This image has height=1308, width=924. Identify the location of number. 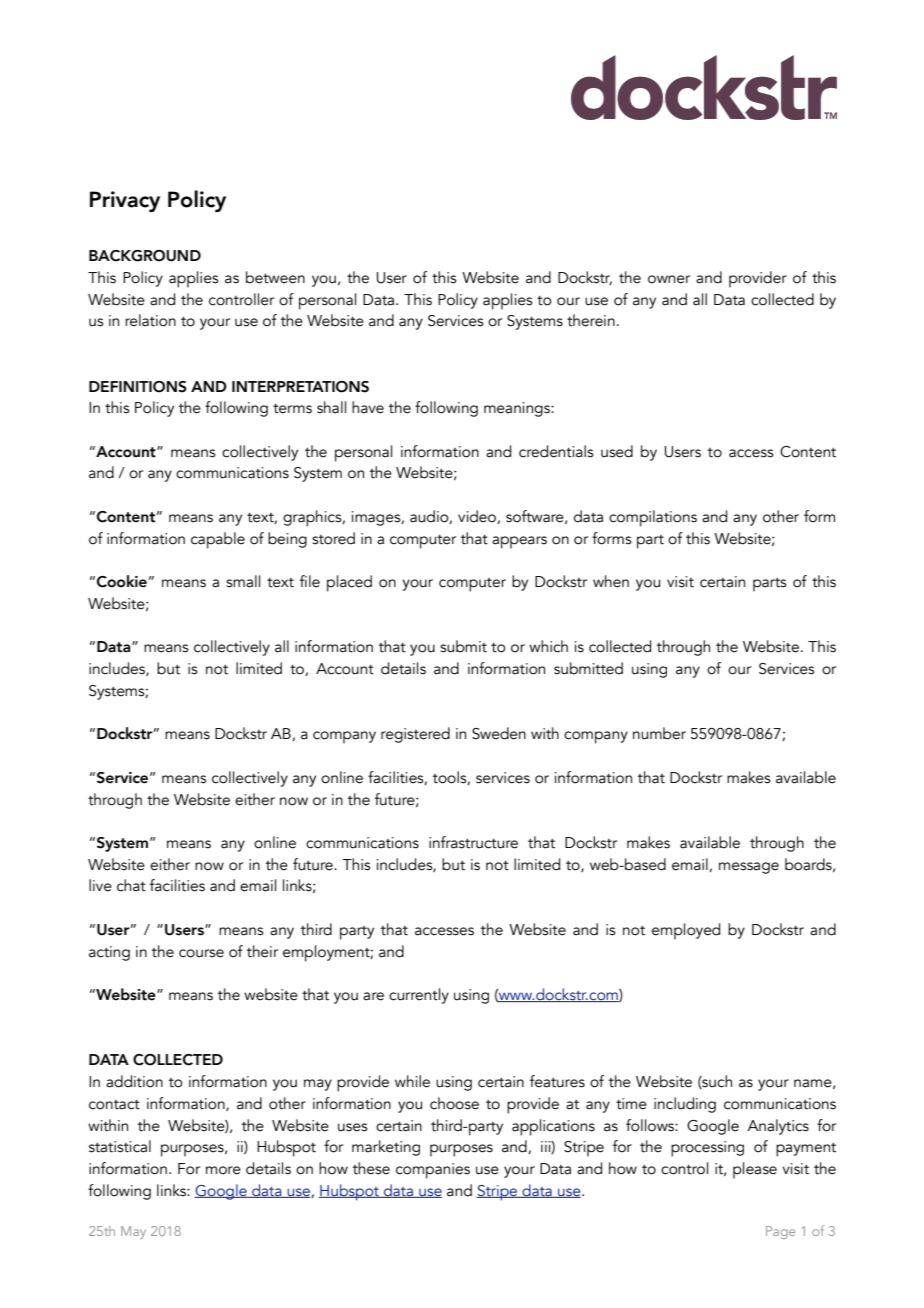
(659, 733).
